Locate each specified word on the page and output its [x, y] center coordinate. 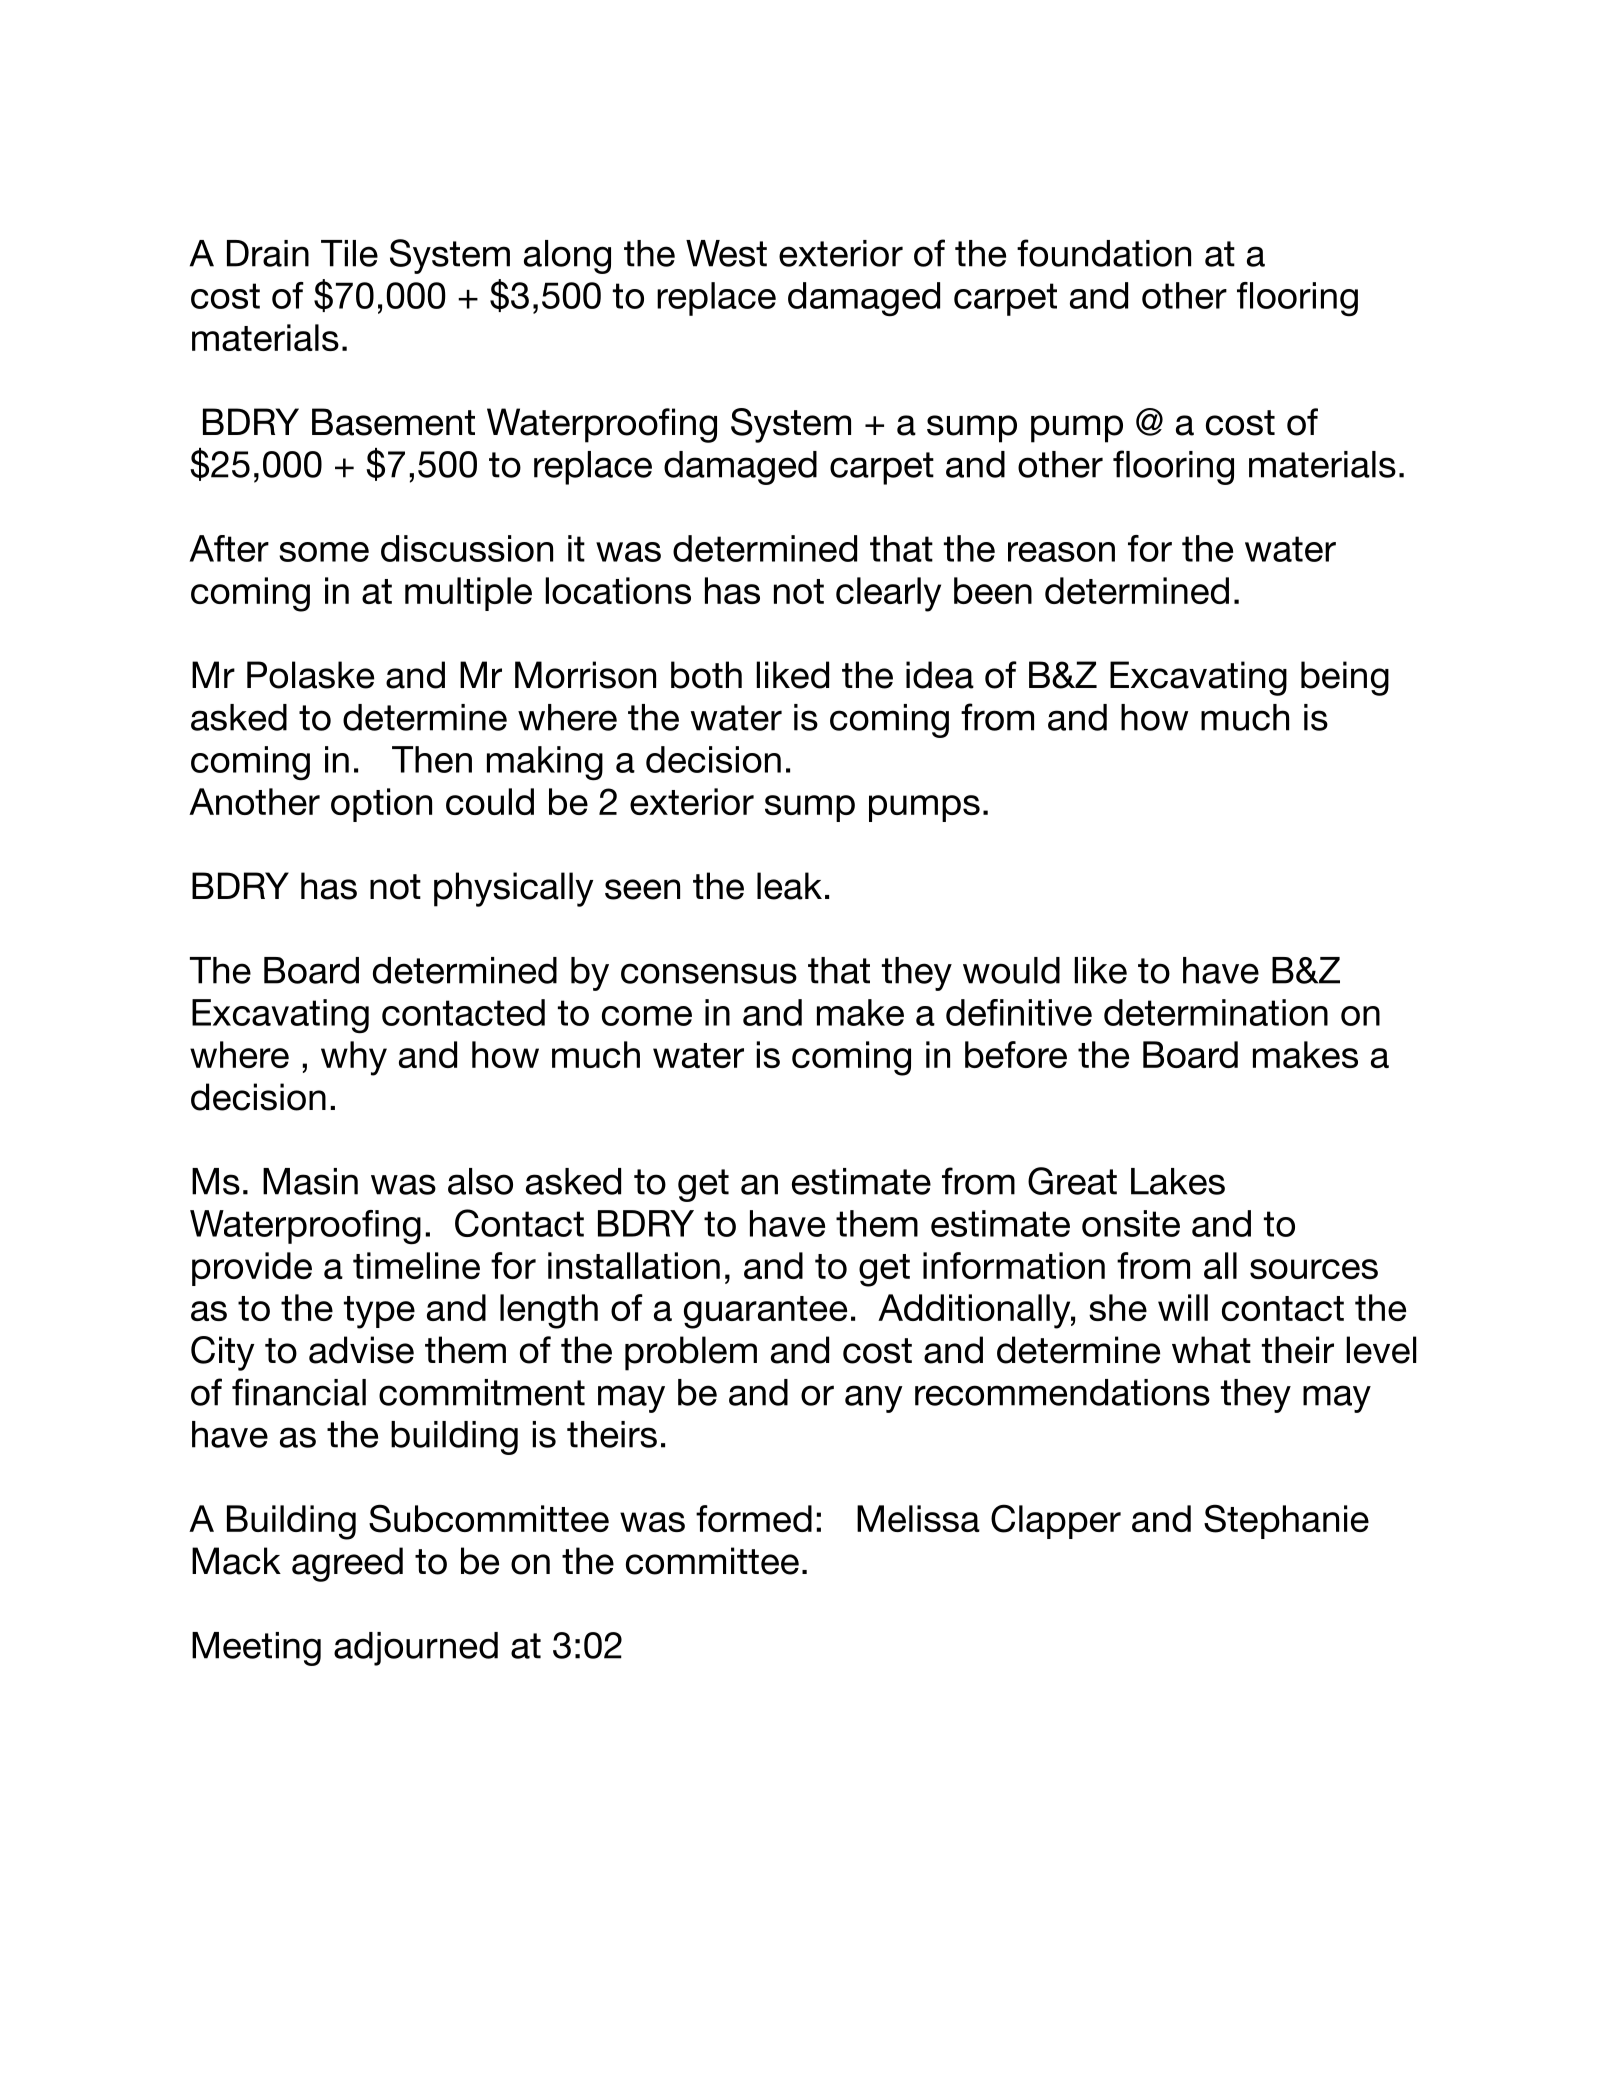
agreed [347, 1564]
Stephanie [1286, 1521]
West [726, 253]
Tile [349, 253]
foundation [1104, 253]
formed [754, 1518]
